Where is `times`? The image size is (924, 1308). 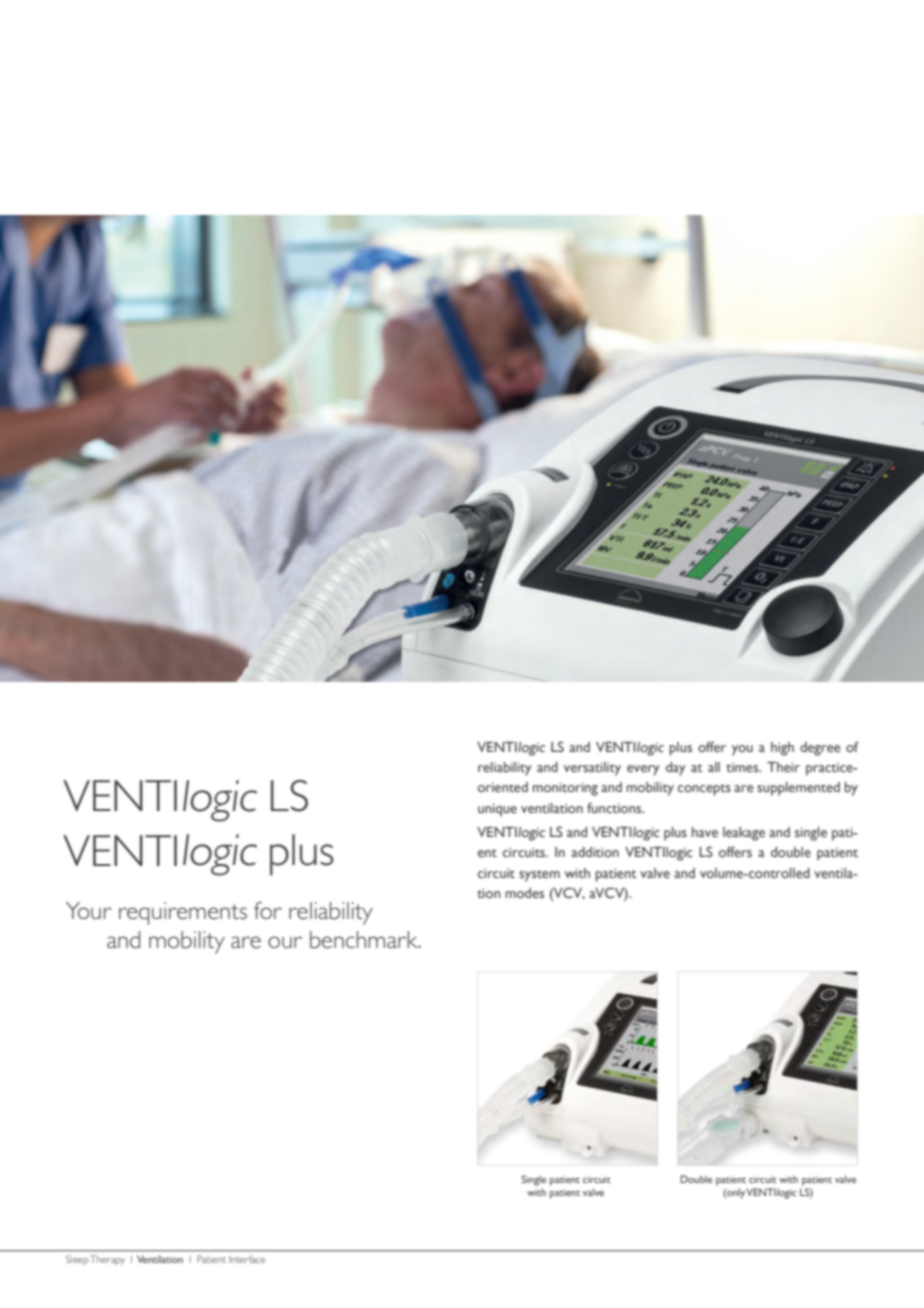
times is located at coordinates (743, 767).
